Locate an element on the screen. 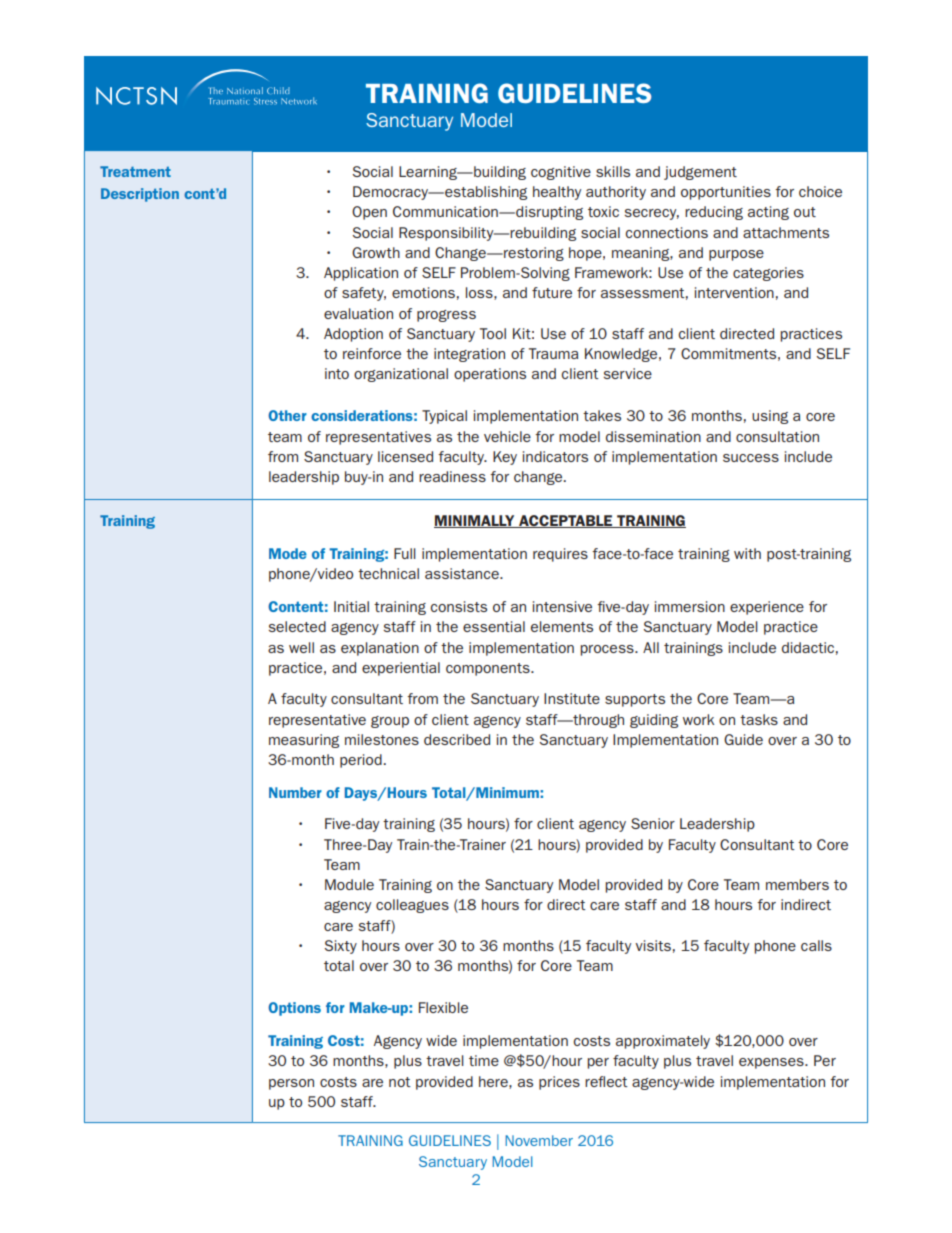  opportunities is located at coordinates (726, 193).
